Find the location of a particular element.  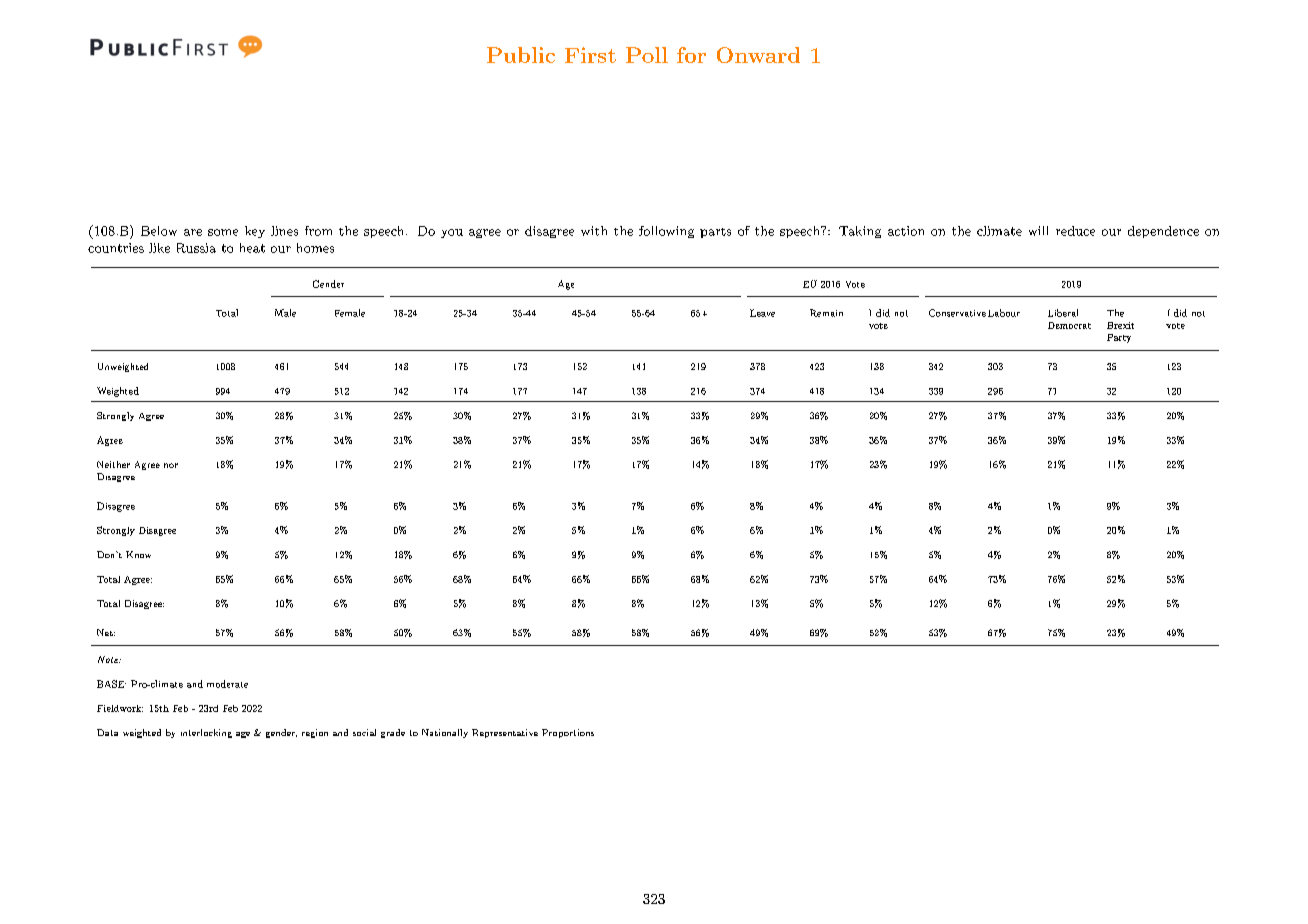

Leave is located at coordinates (762, 313).
